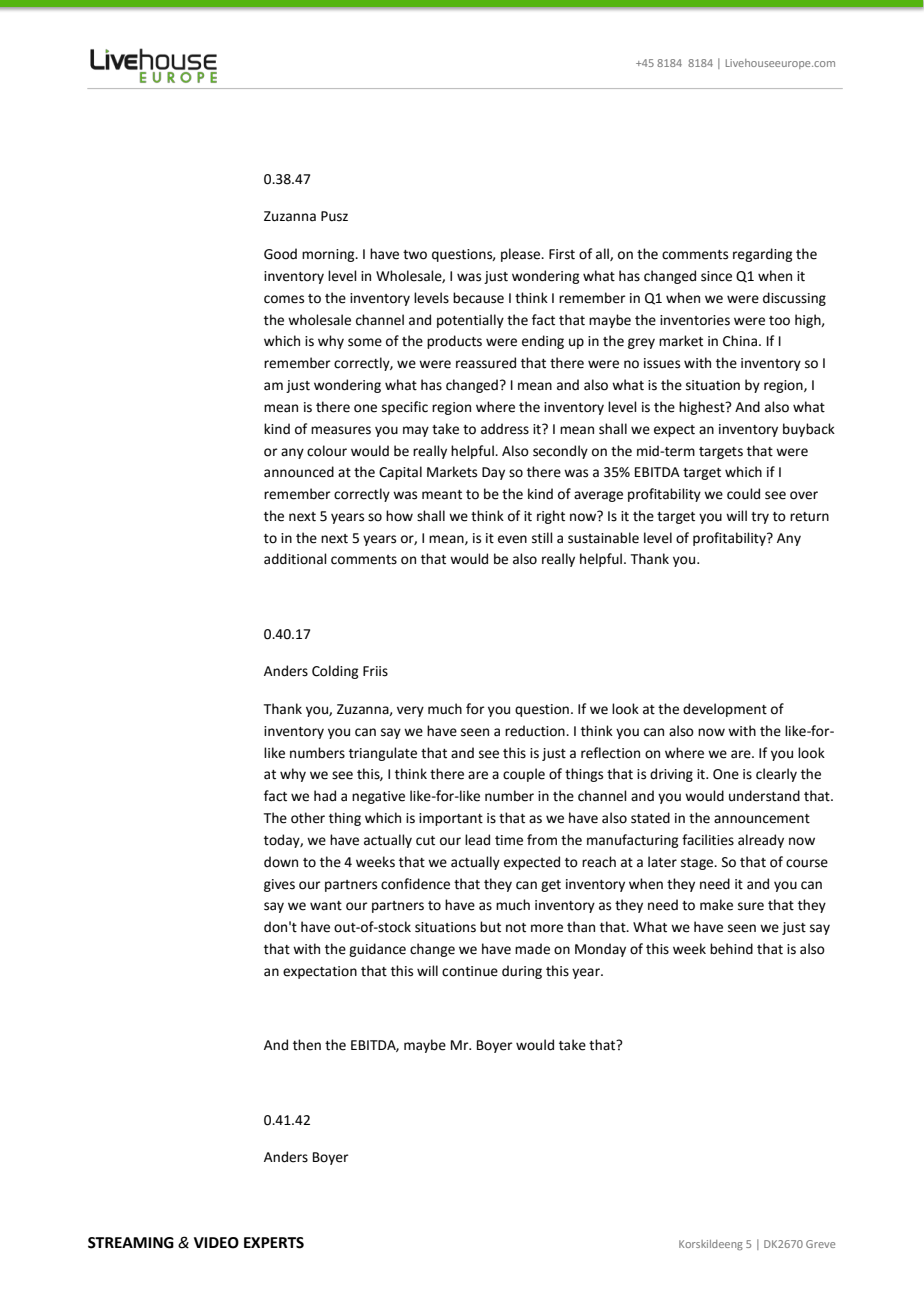 This page has height=1308, width=924. Describe the element at coordinates (716, 905) in the page. I see `make` at that location.
